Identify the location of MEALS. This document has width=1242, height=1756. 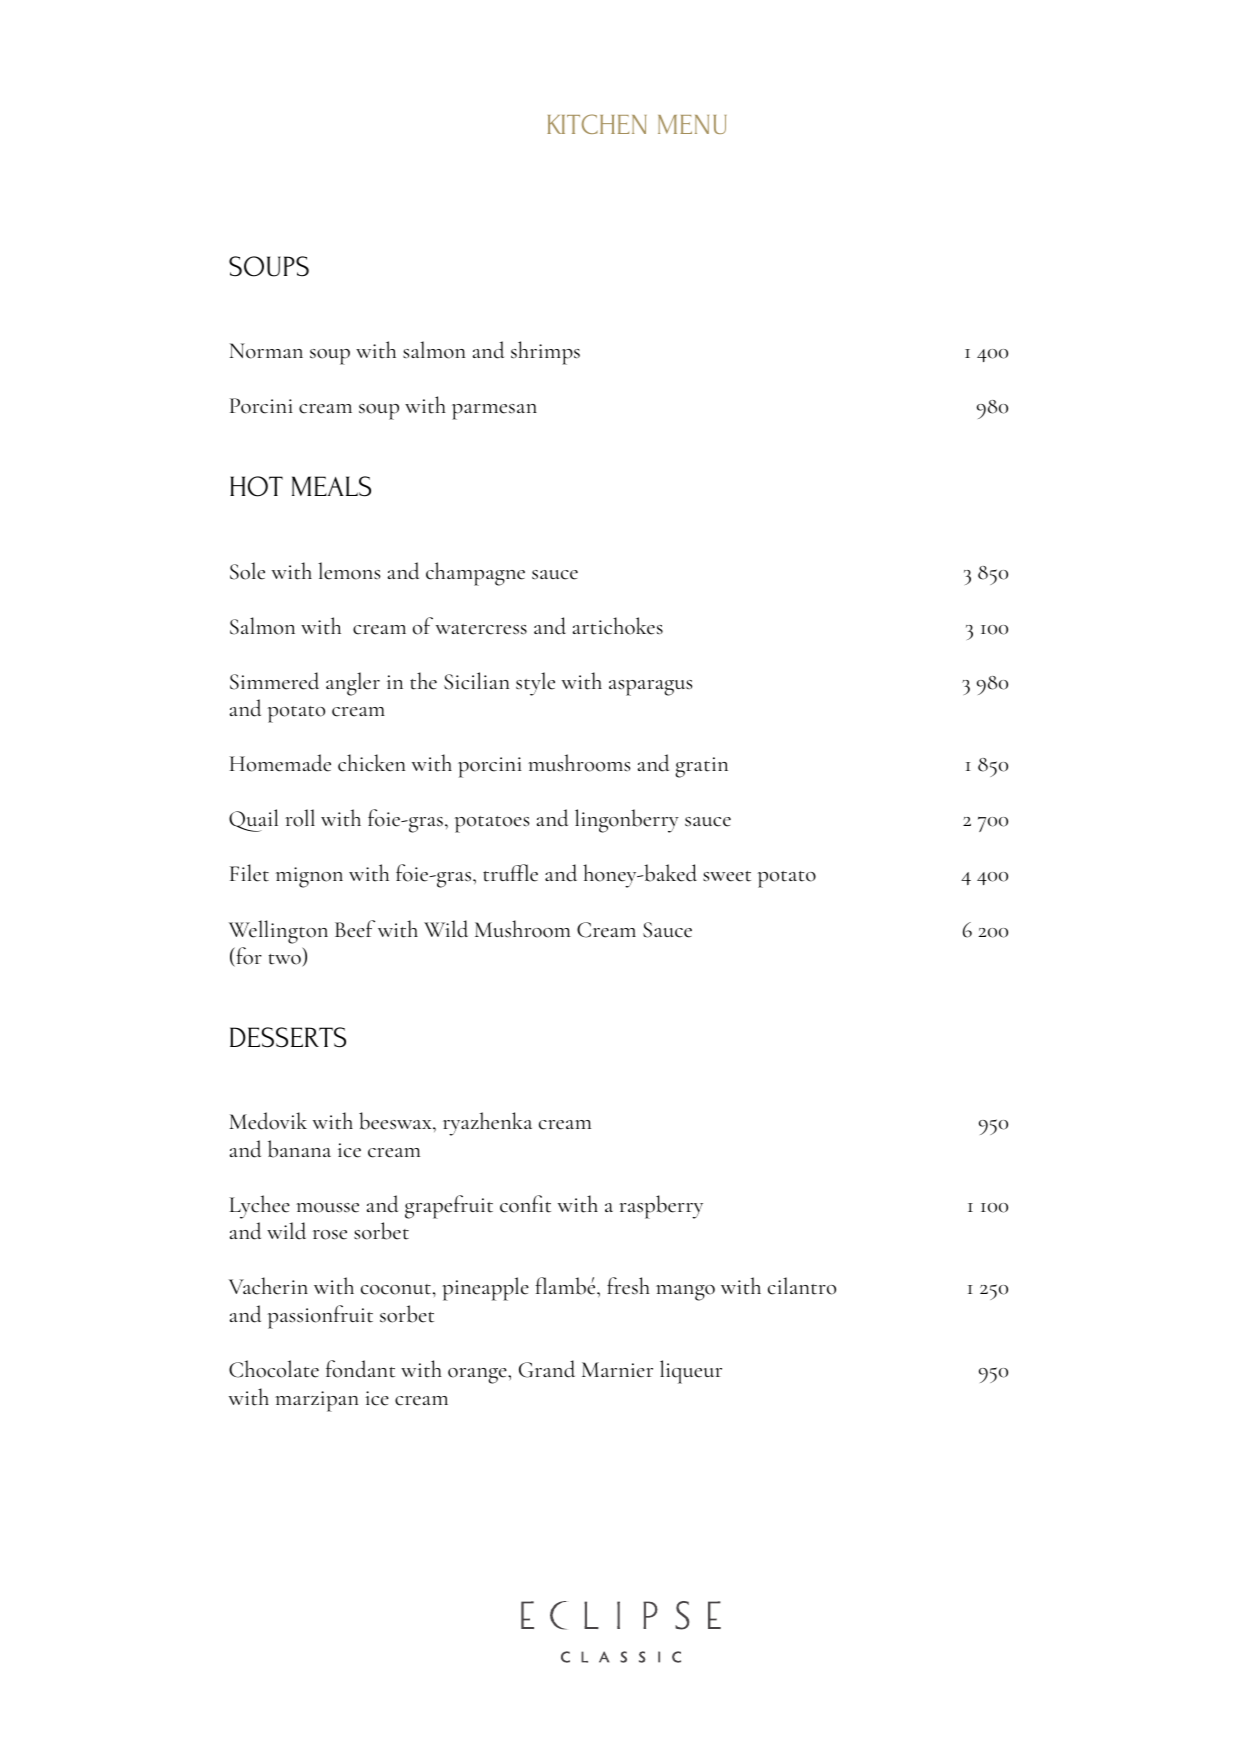
(331, 486).
